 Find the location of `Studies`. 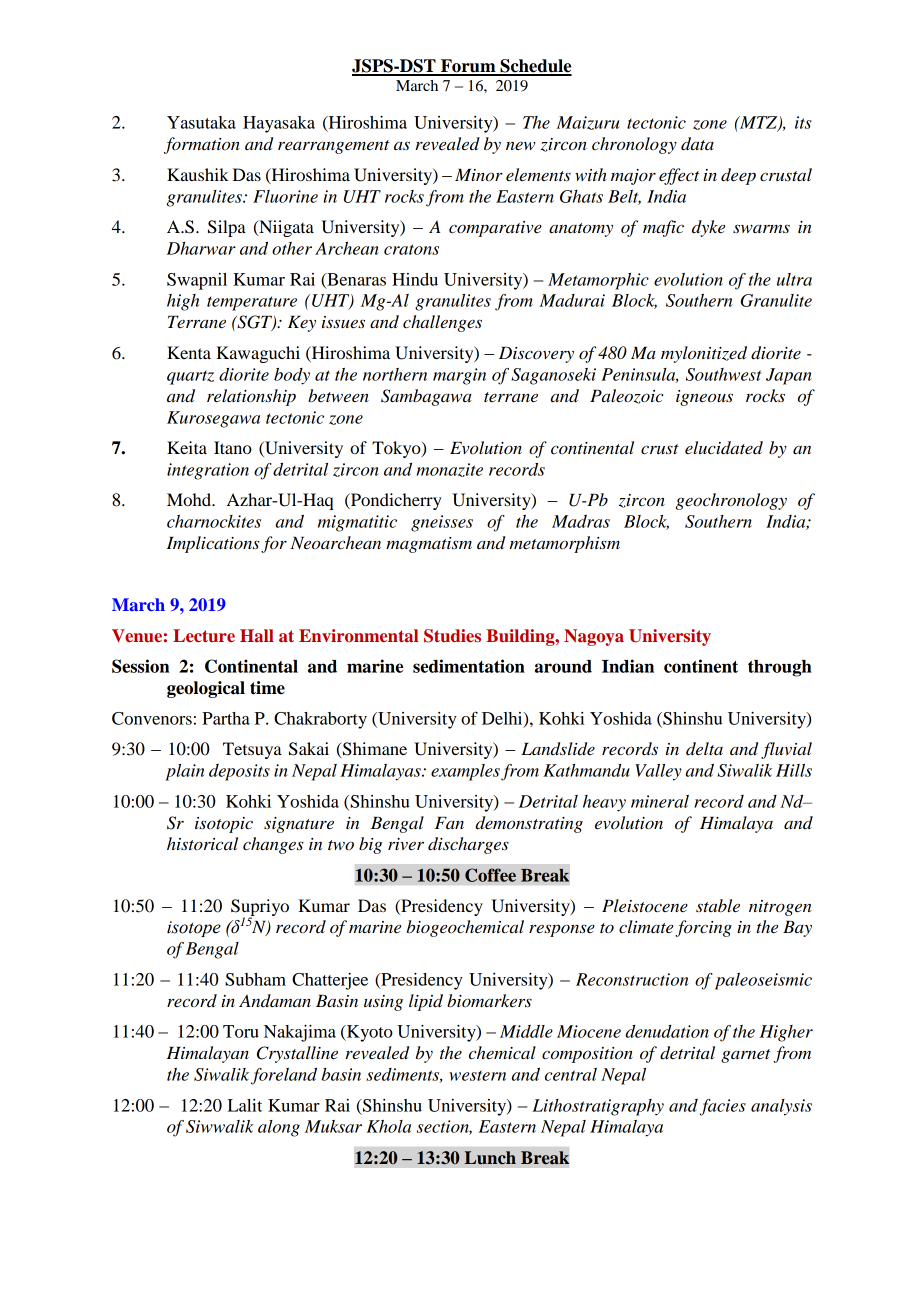

Studies is located at coordinates (452, 636).
